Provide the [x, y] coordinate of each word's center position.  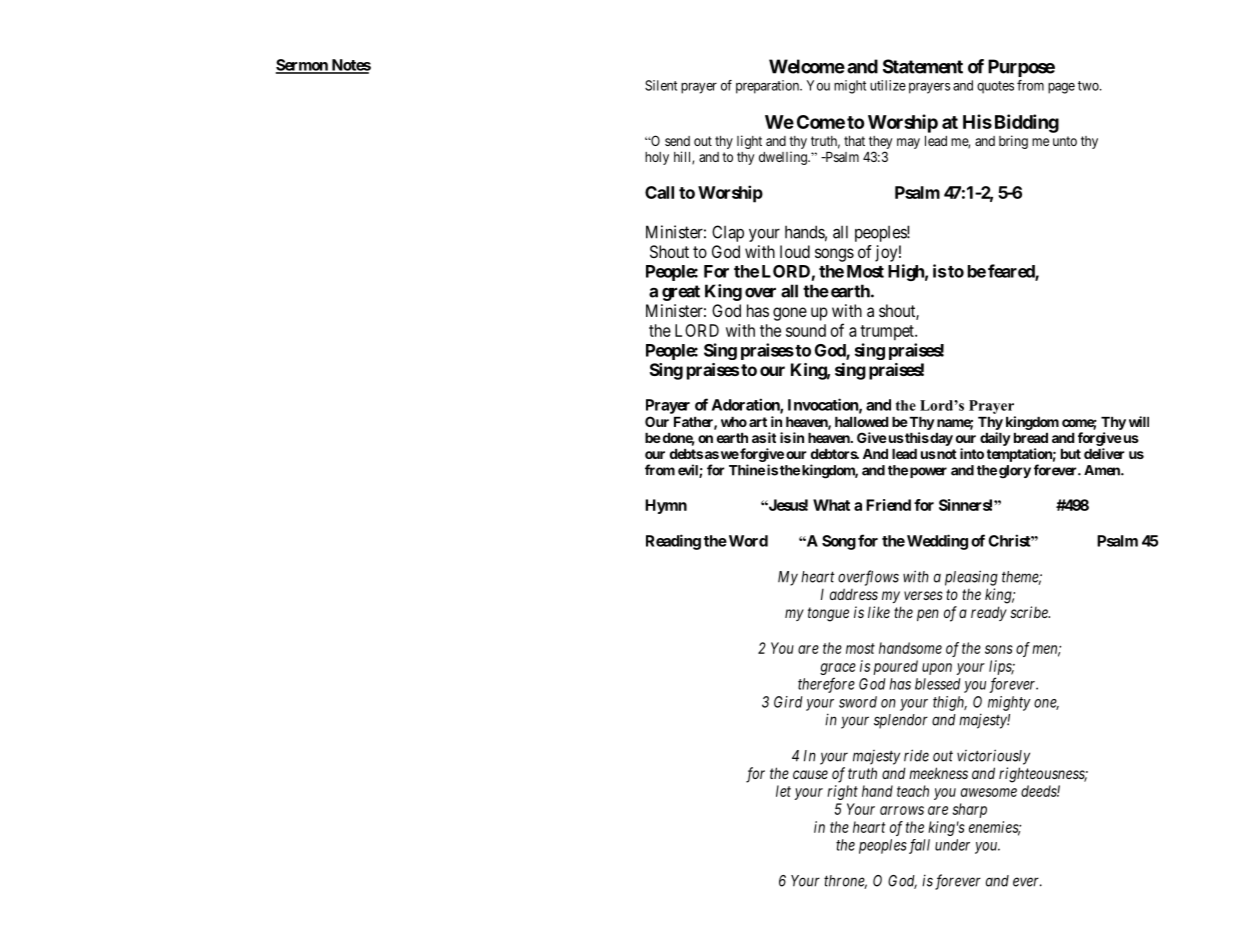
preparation [768, 87]
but [1071, 454]
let [783, 791]
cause [810, 774]
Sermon [303, 66]
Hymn [666, 506]
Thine [747, 470]
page [1061, 88]
